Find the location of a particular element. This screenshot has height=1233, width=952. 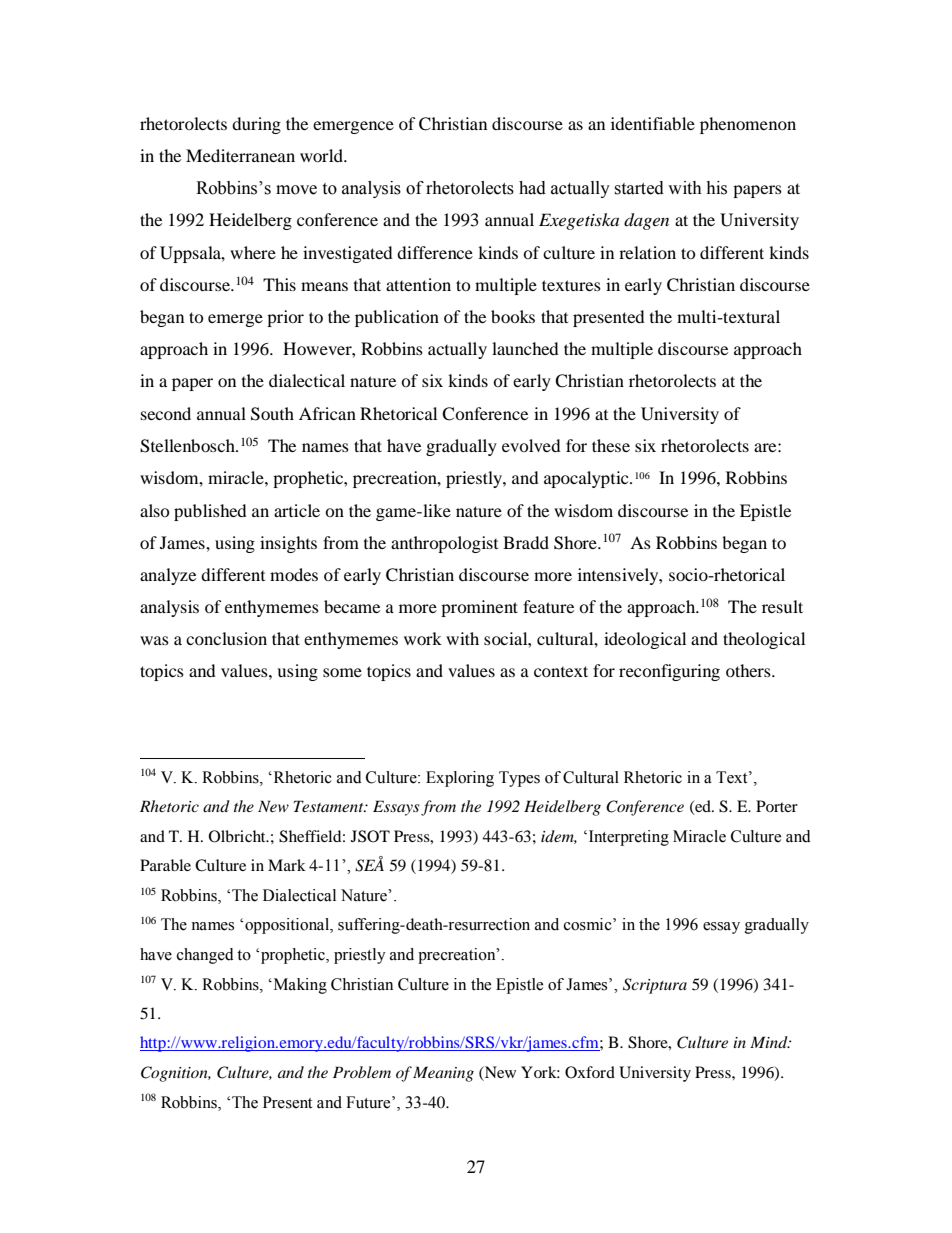

prominent is located at coordinates (479, 608).
